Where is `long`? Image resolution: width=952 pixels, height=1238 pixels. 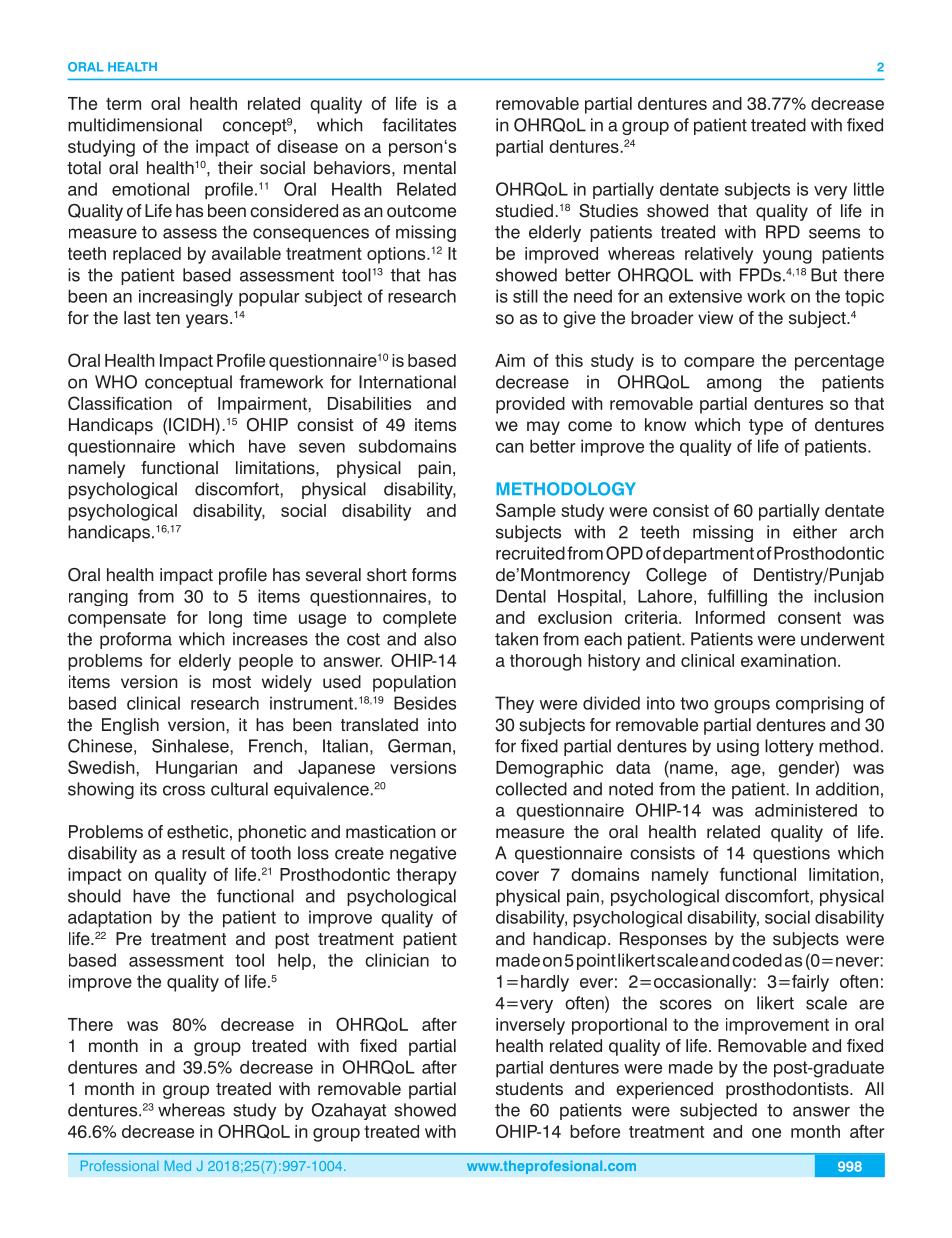
long is located at coordinates (225, 619).
